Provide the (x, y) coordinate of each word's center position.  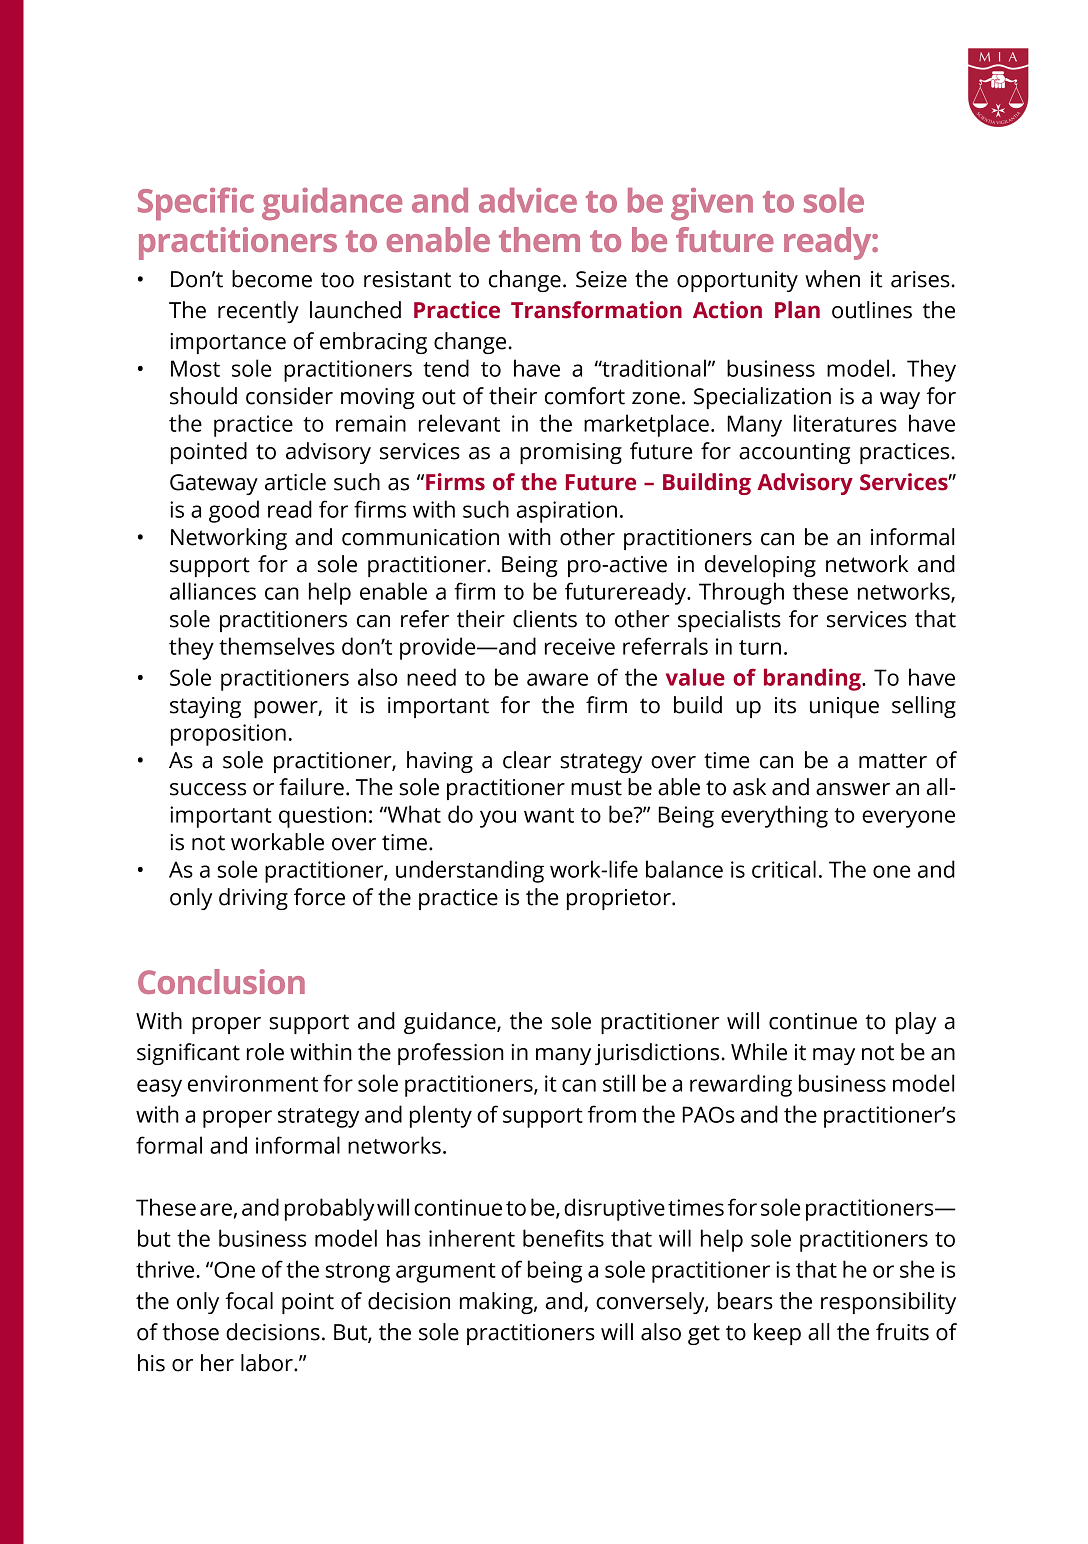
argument (446, 1273)
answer (853, 789)
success (208, 789)
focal (249, 1301)
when (832, 279)
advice (528, 200)
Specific (196, 203)
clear (527, 760)
